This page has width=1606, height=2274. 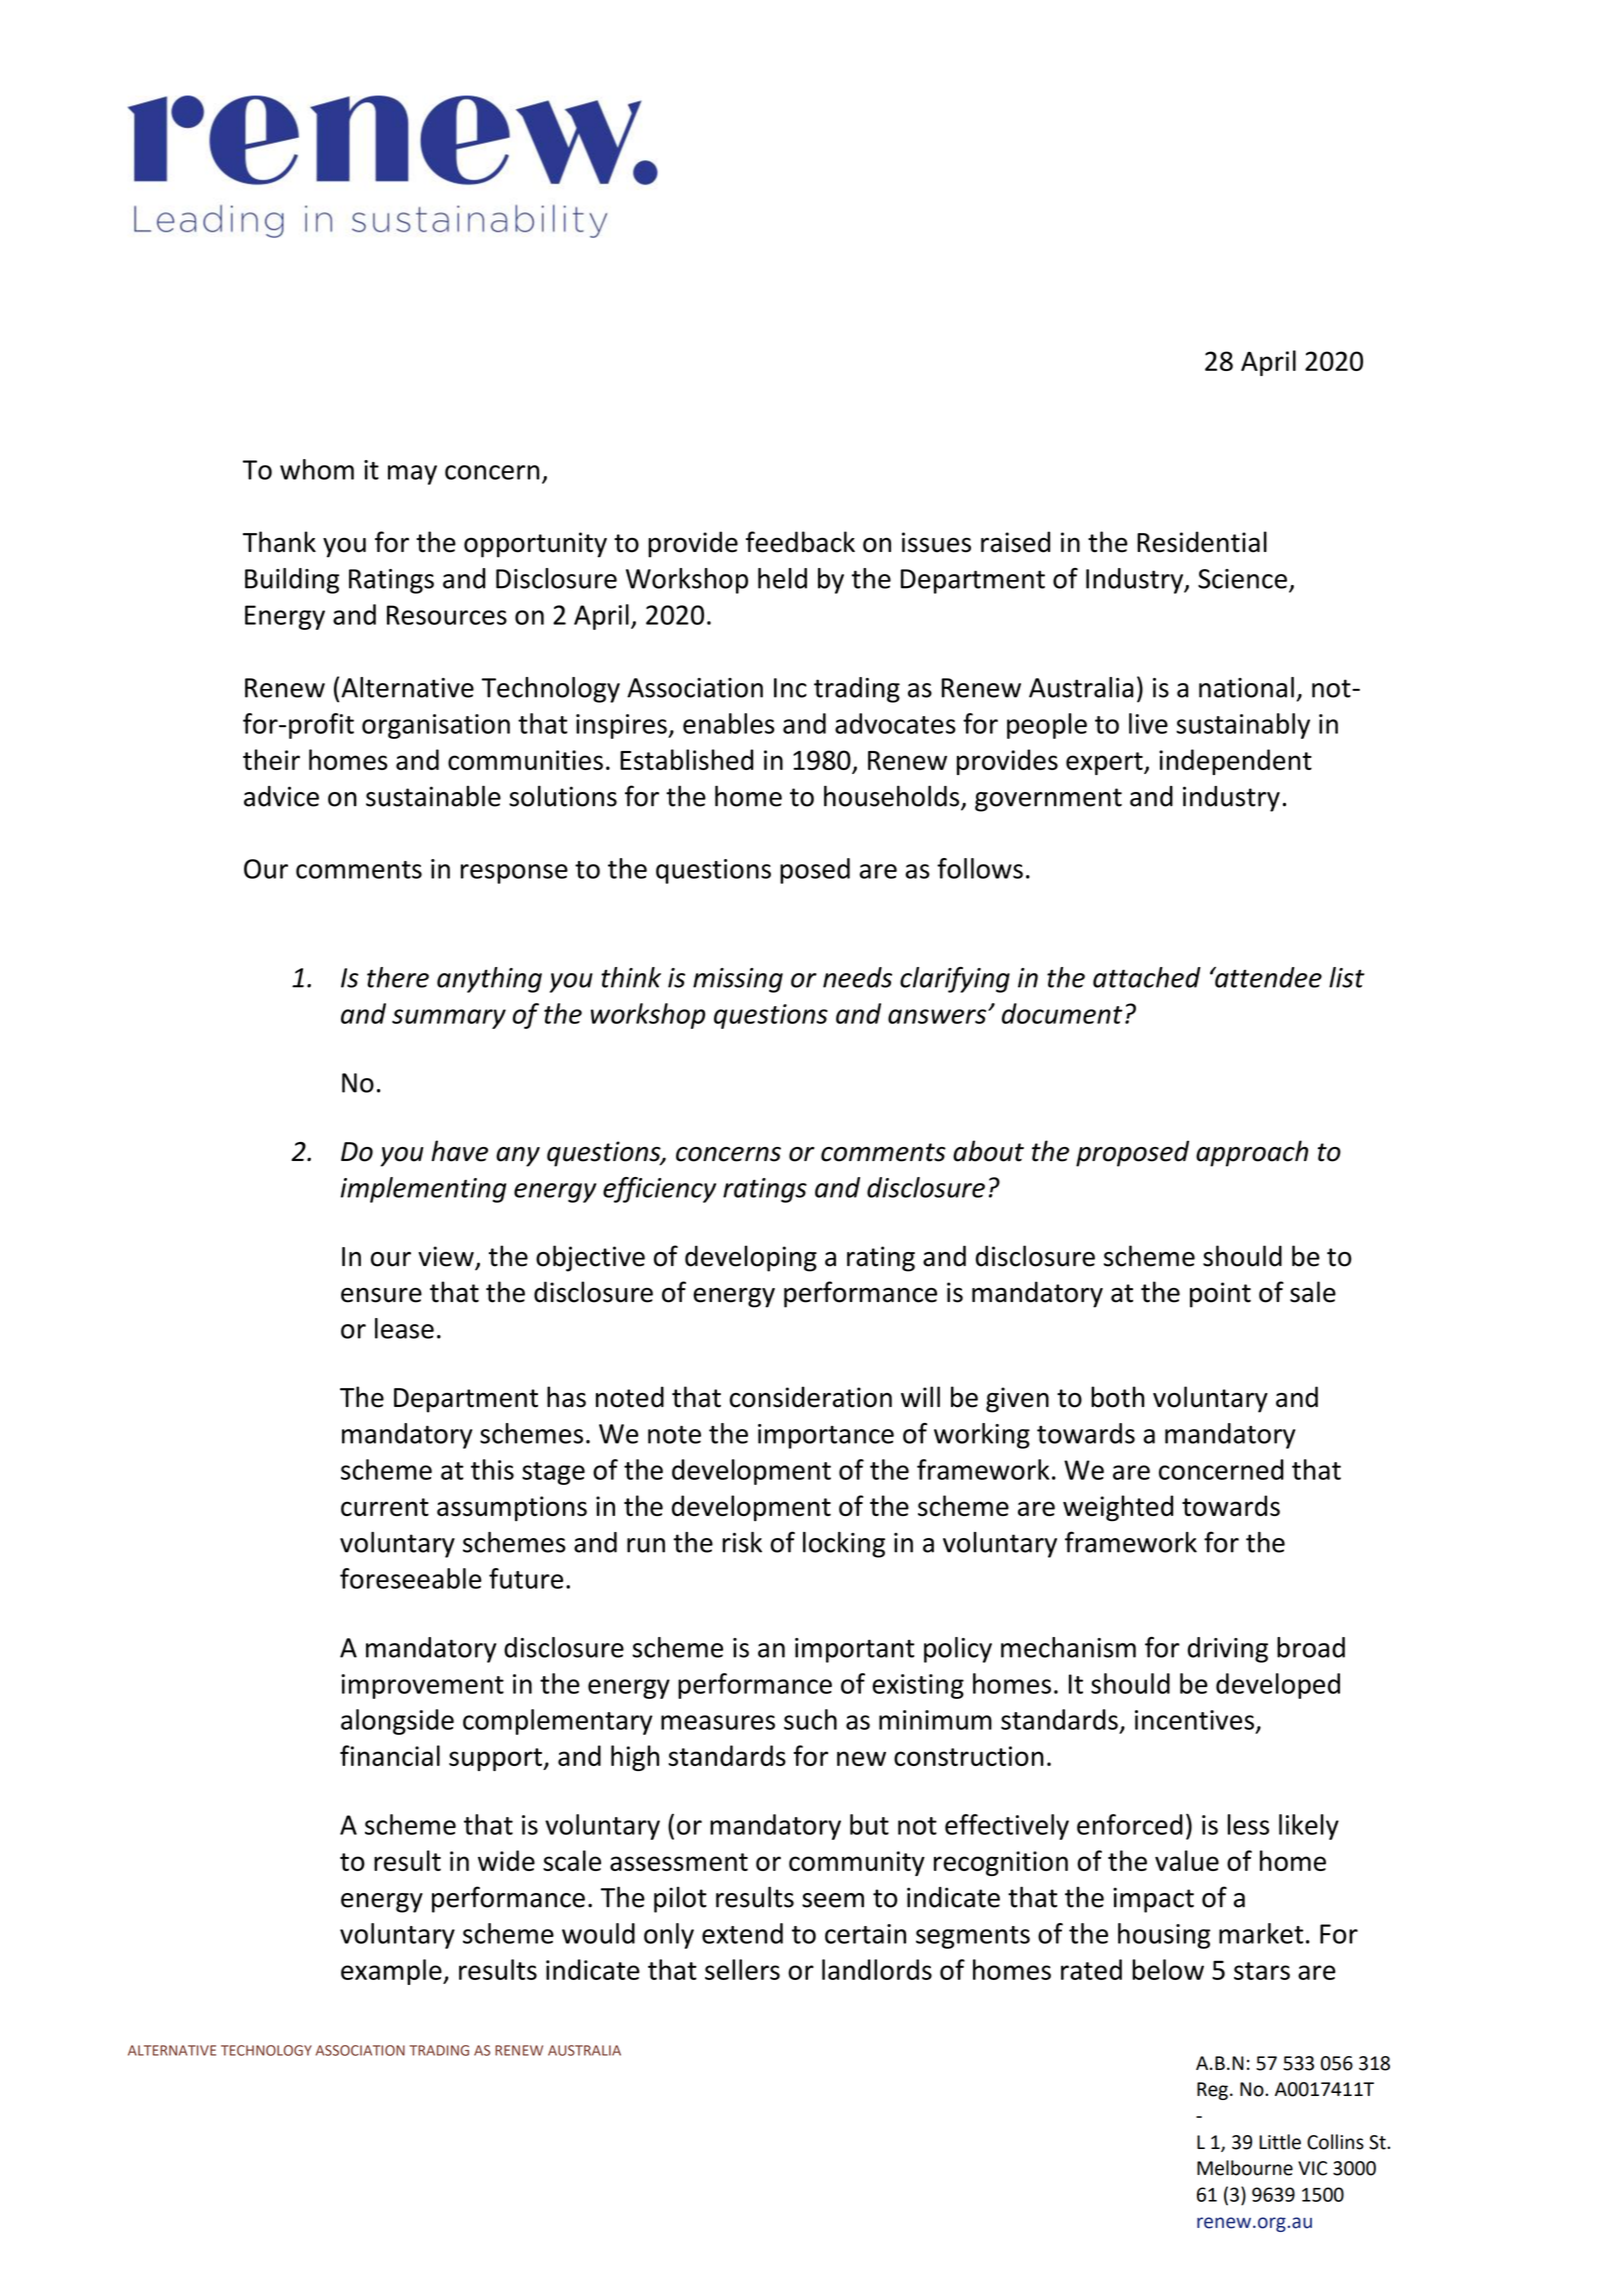 I want to click on driving, so click(x=1228, y=1650).
